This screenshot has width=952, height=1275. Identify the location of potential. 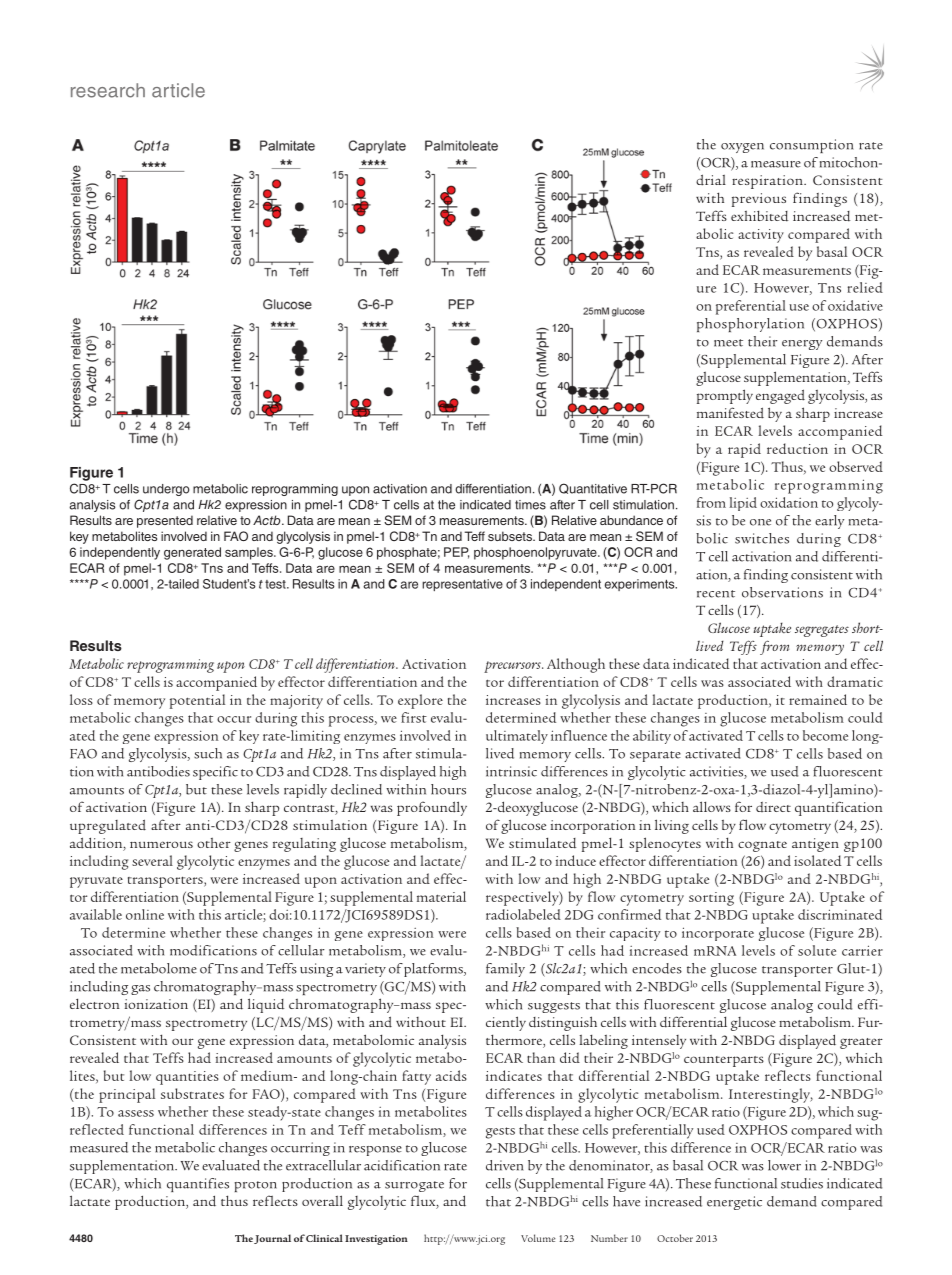
(197, 701).
